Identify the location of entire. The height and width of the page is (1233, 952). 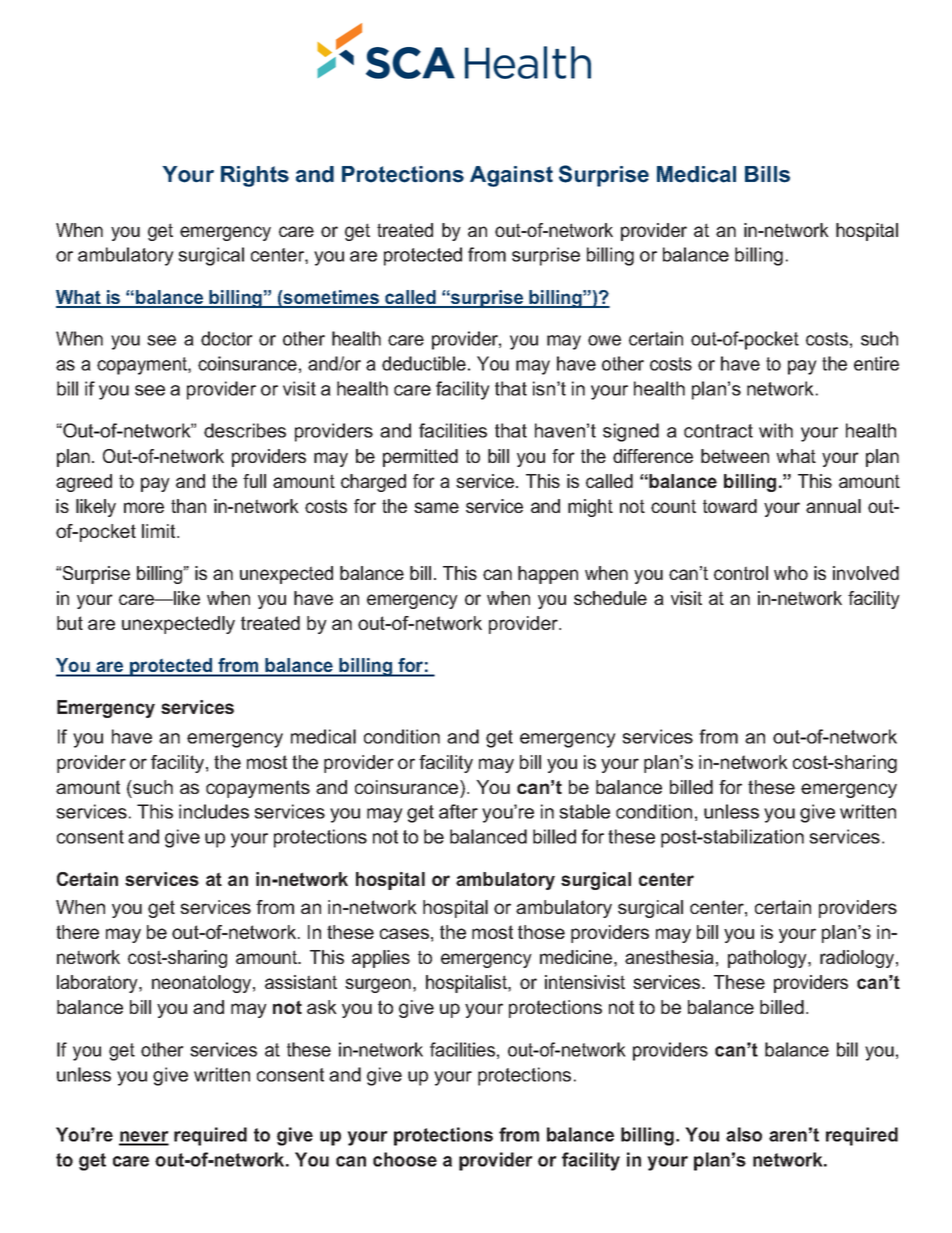
(876, 363).
